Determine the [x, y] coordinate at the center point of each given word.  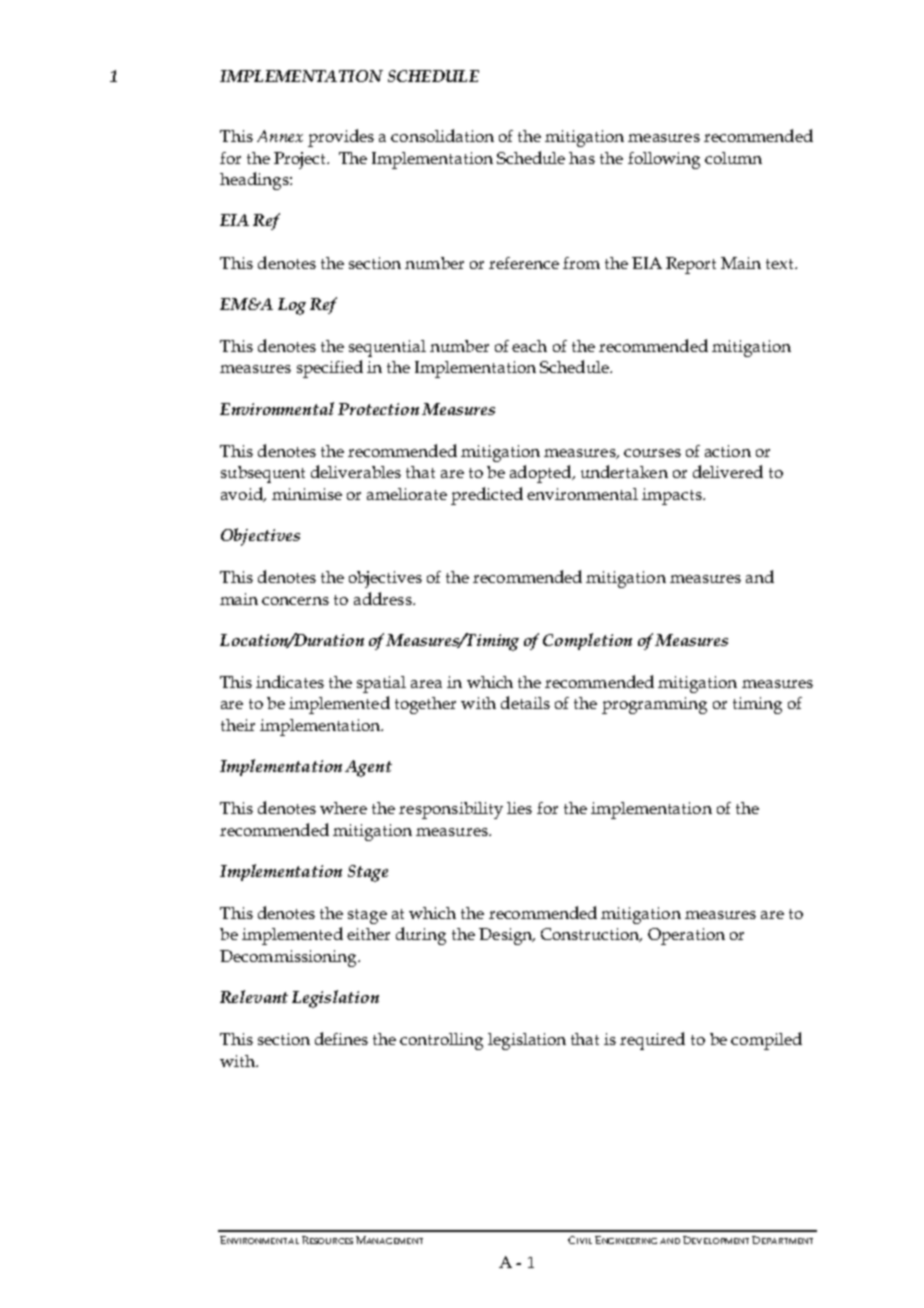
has [582, 158]
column [733, 158]
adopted [542, 474]
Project [301, 160]
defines [341, 1038]
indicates [290, 681]
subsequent [263, 474]
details [525, 702]
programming [654, 705]
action [728, 451]
